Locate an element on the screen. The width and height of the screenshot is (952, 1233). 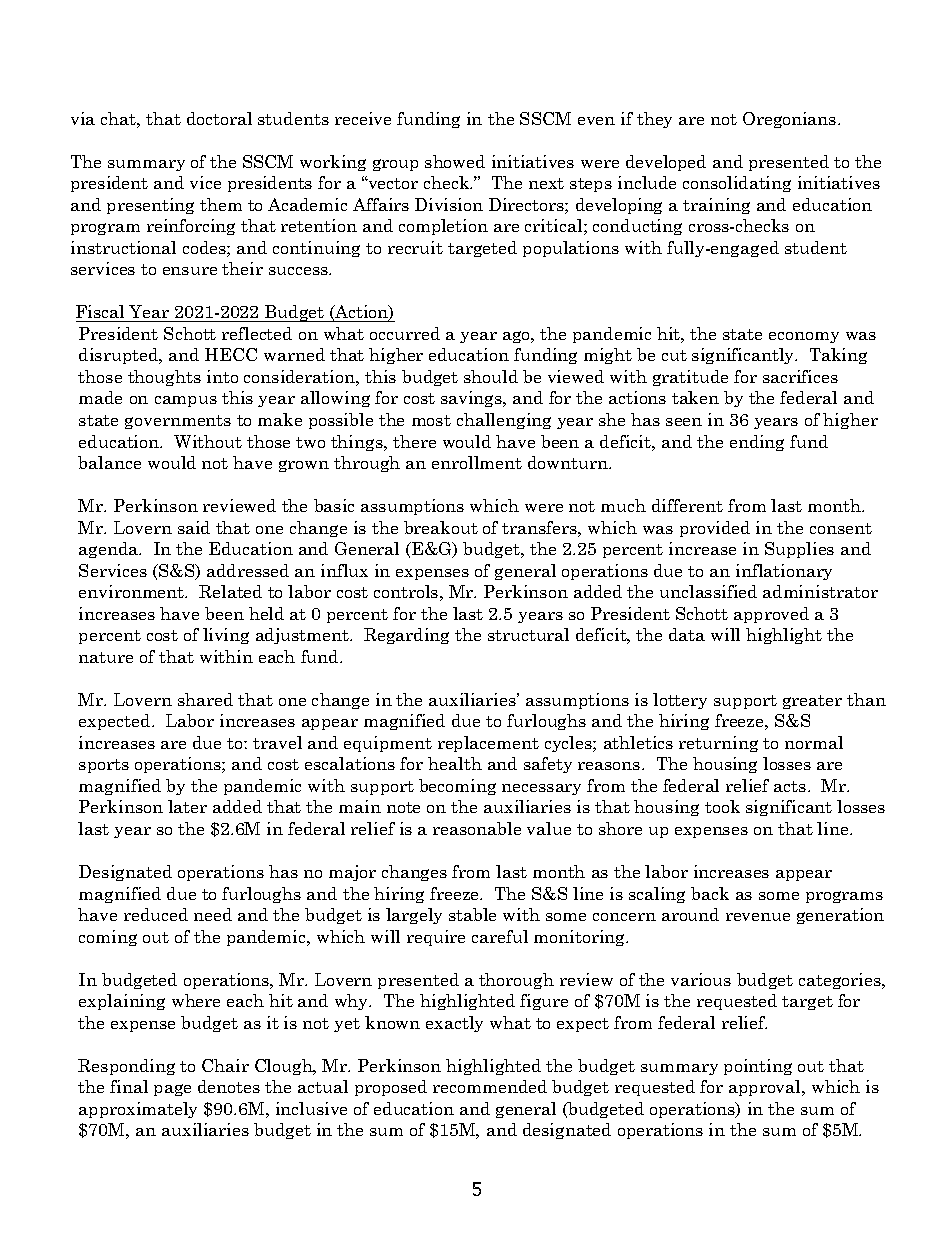
doctoral is located at coordinates (219, 118).
